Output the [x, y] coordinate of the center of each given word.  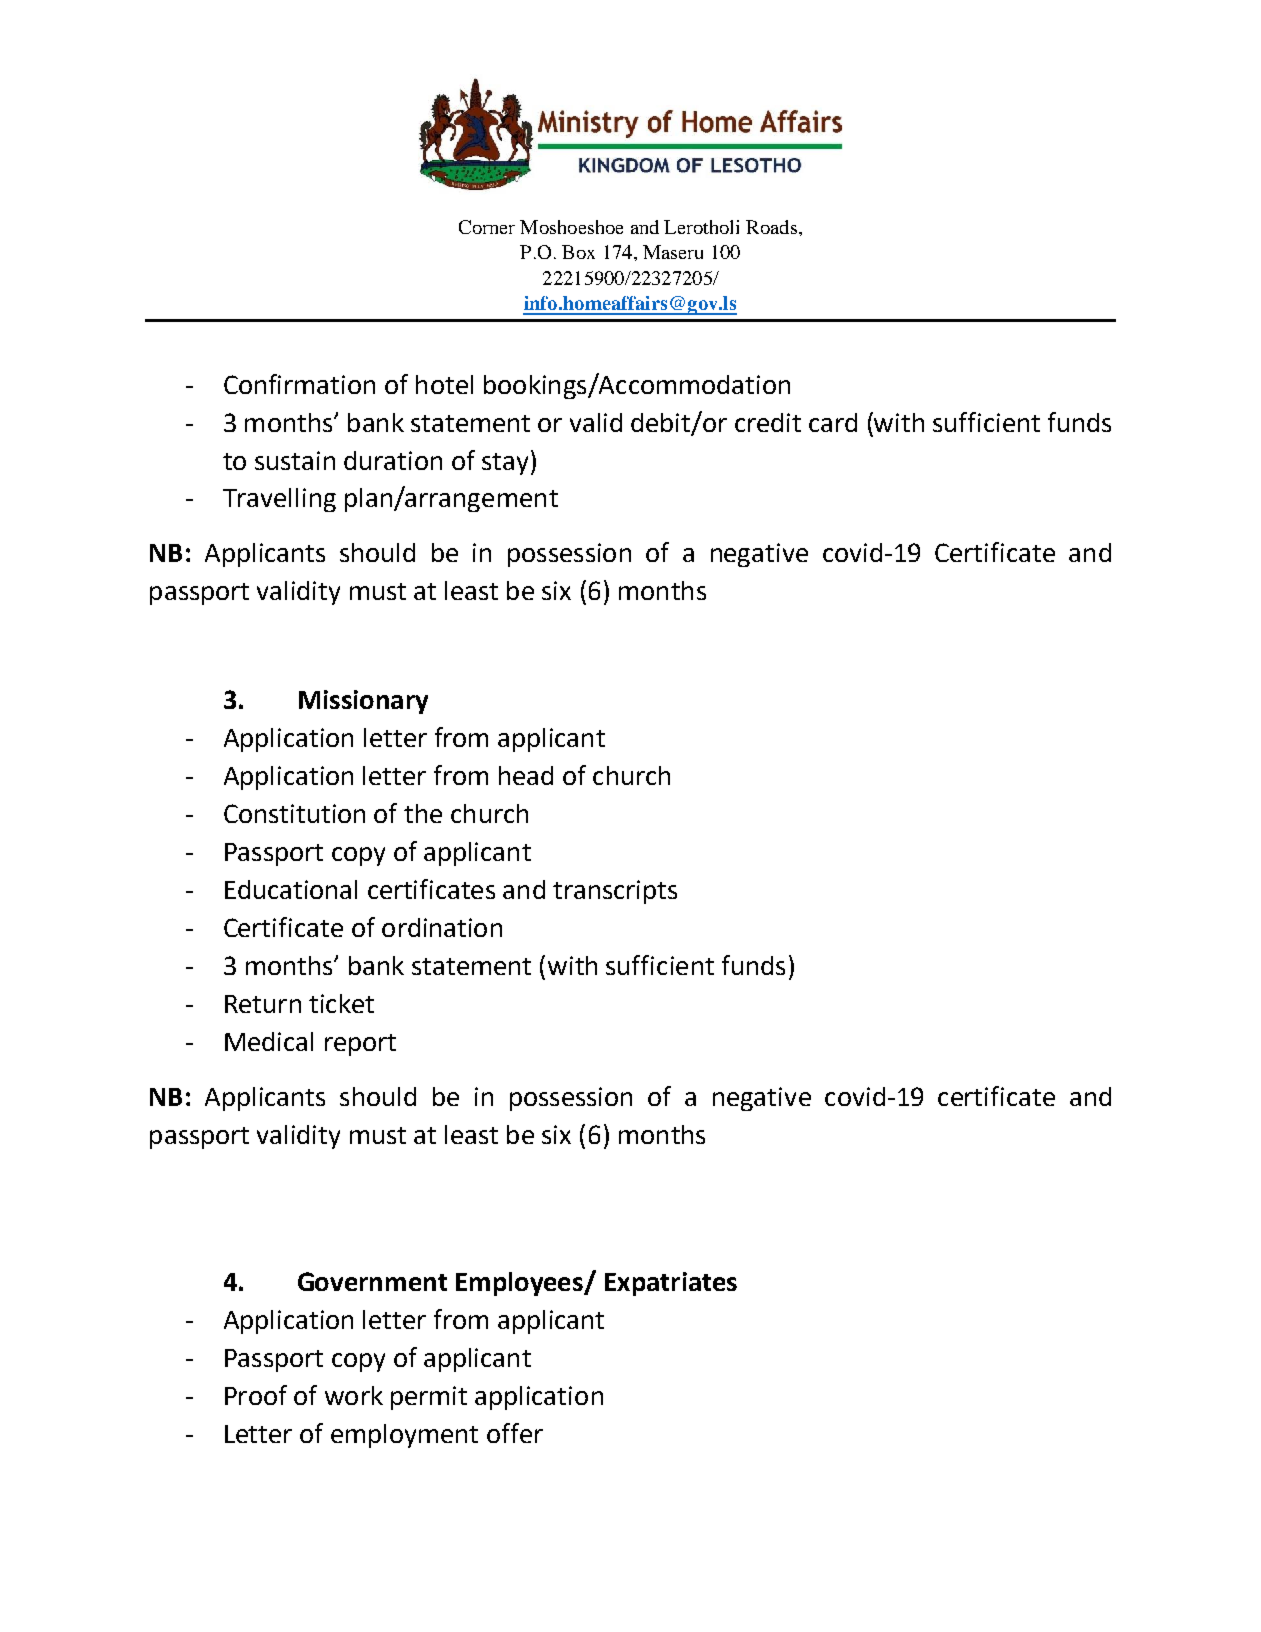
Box [578, 252]
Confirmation [299, 384]
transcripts [615, 892]
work [354, 1395]
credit [768, 422]
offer [515, 1433]
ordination [442, 927]
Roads [771, 227]
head [526, 775]
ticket [341, 1003]
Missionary [363, 702]
